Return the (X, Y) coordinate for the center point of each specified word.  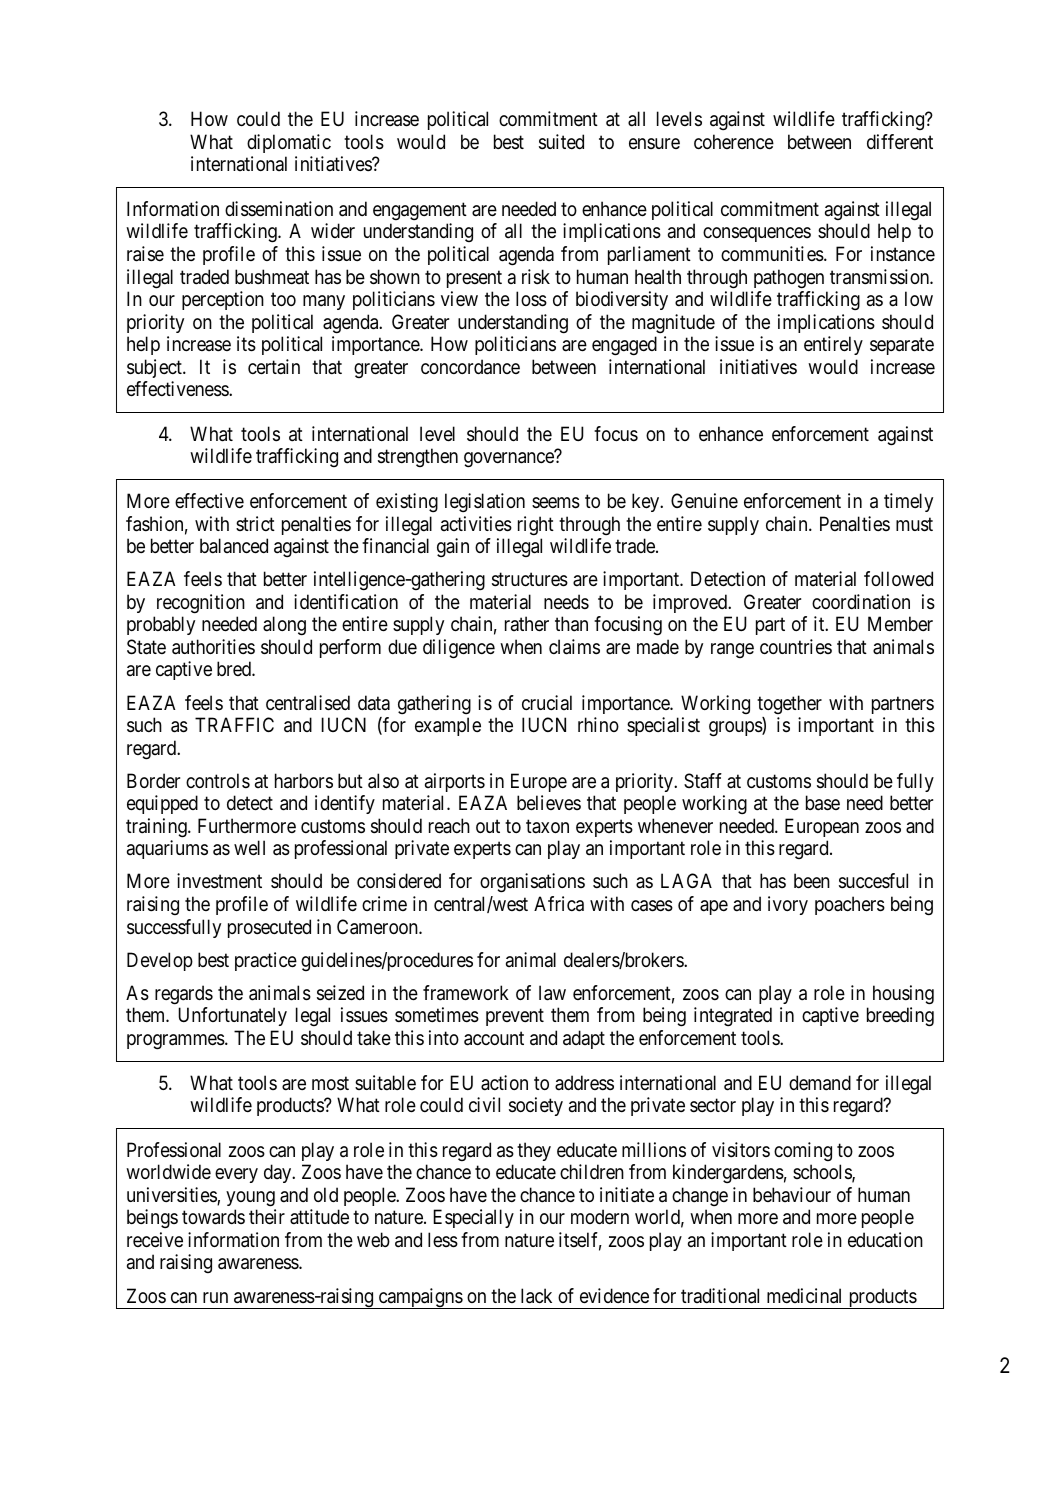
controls (218, 780)
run (215, 1297)
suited (561, 142)
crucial (547, 702)
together (789, 704)
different (900, 141)
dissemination (279, 209)
